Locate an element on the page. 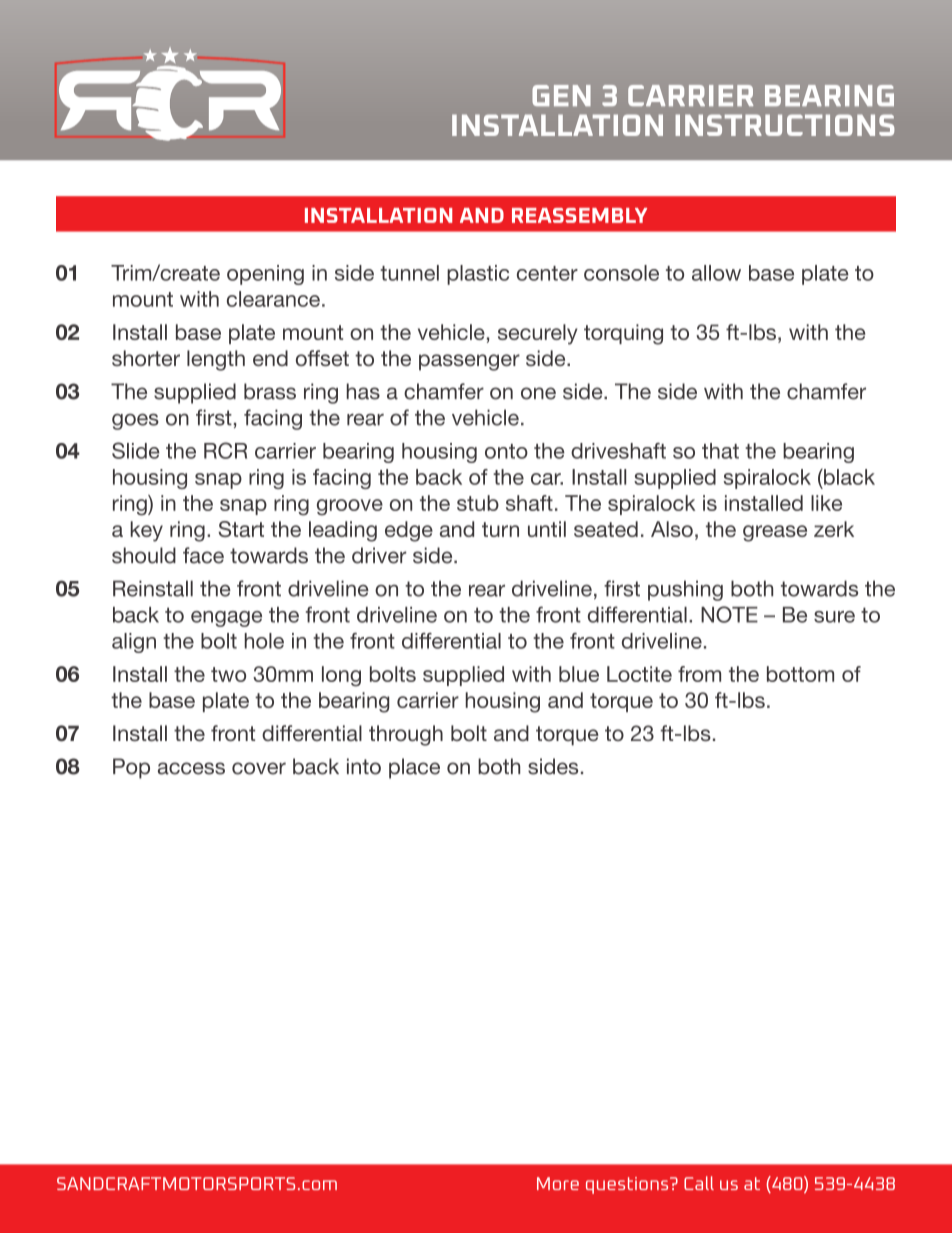 This image has height=1233, width=952. Start is located at coordinates (241, 529).
